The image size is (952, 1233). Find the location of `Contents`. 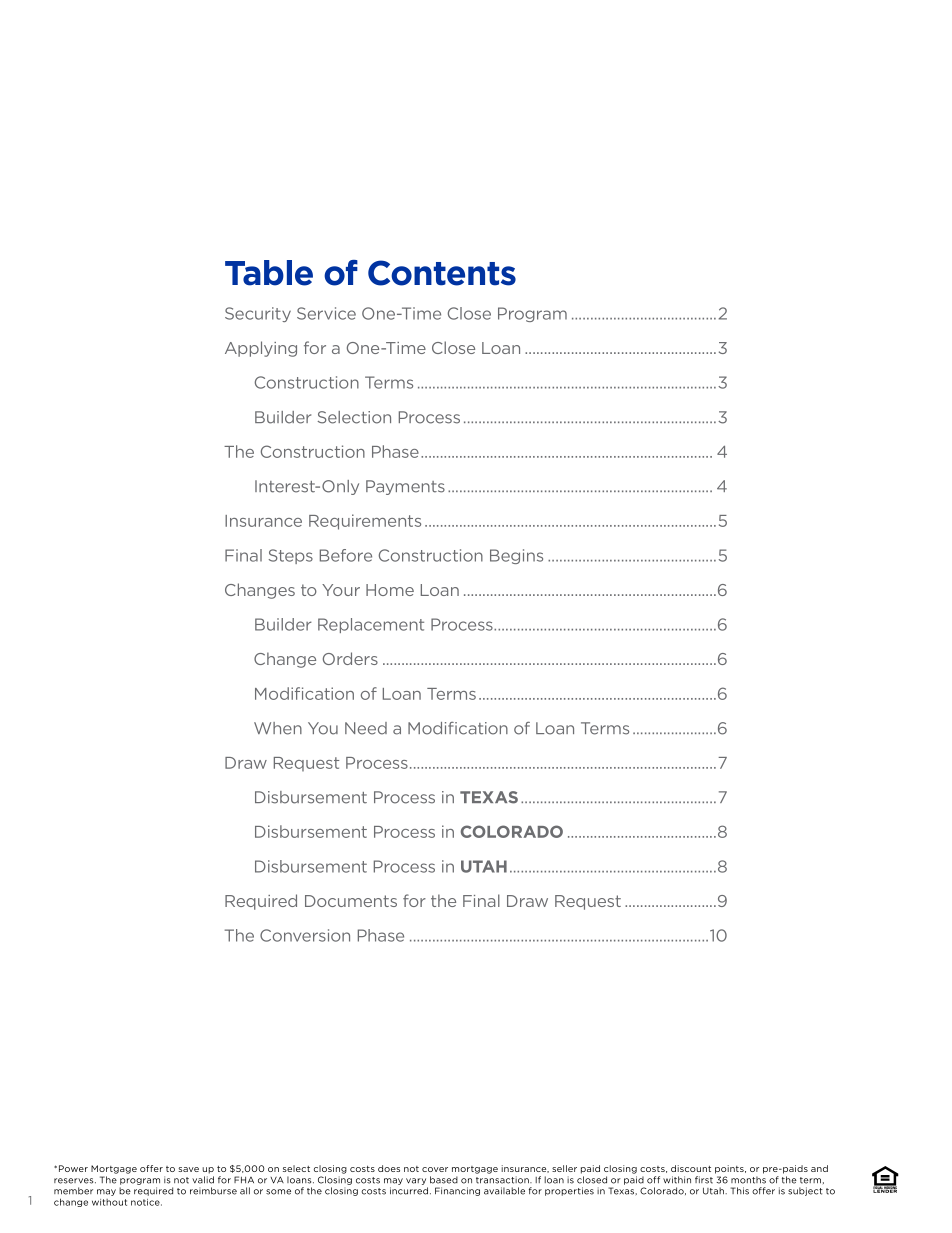

Contents is located at coordinates (442, 273).
